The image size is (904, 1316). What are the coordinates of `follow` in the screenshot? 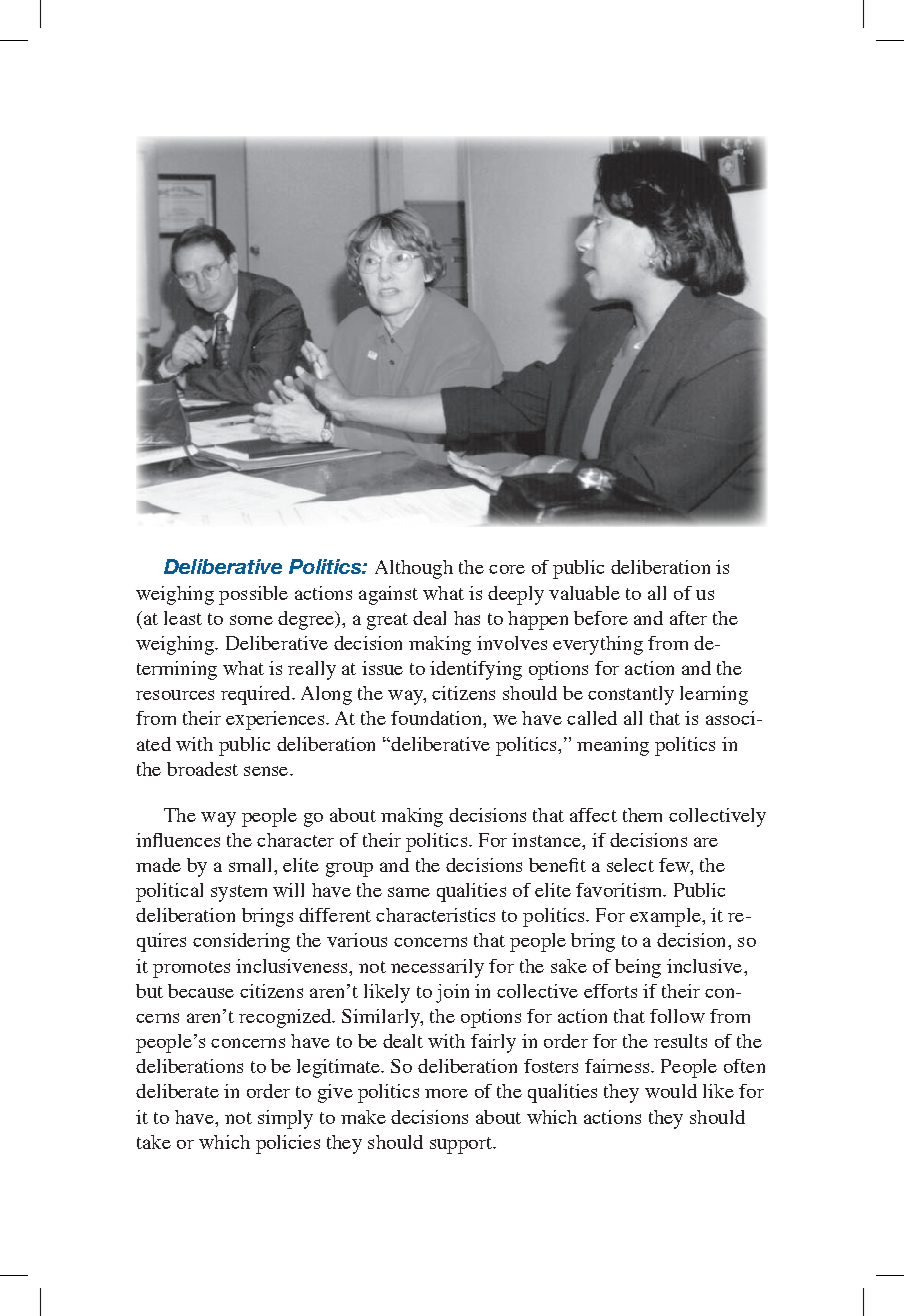 It's located at (677, 1016).
